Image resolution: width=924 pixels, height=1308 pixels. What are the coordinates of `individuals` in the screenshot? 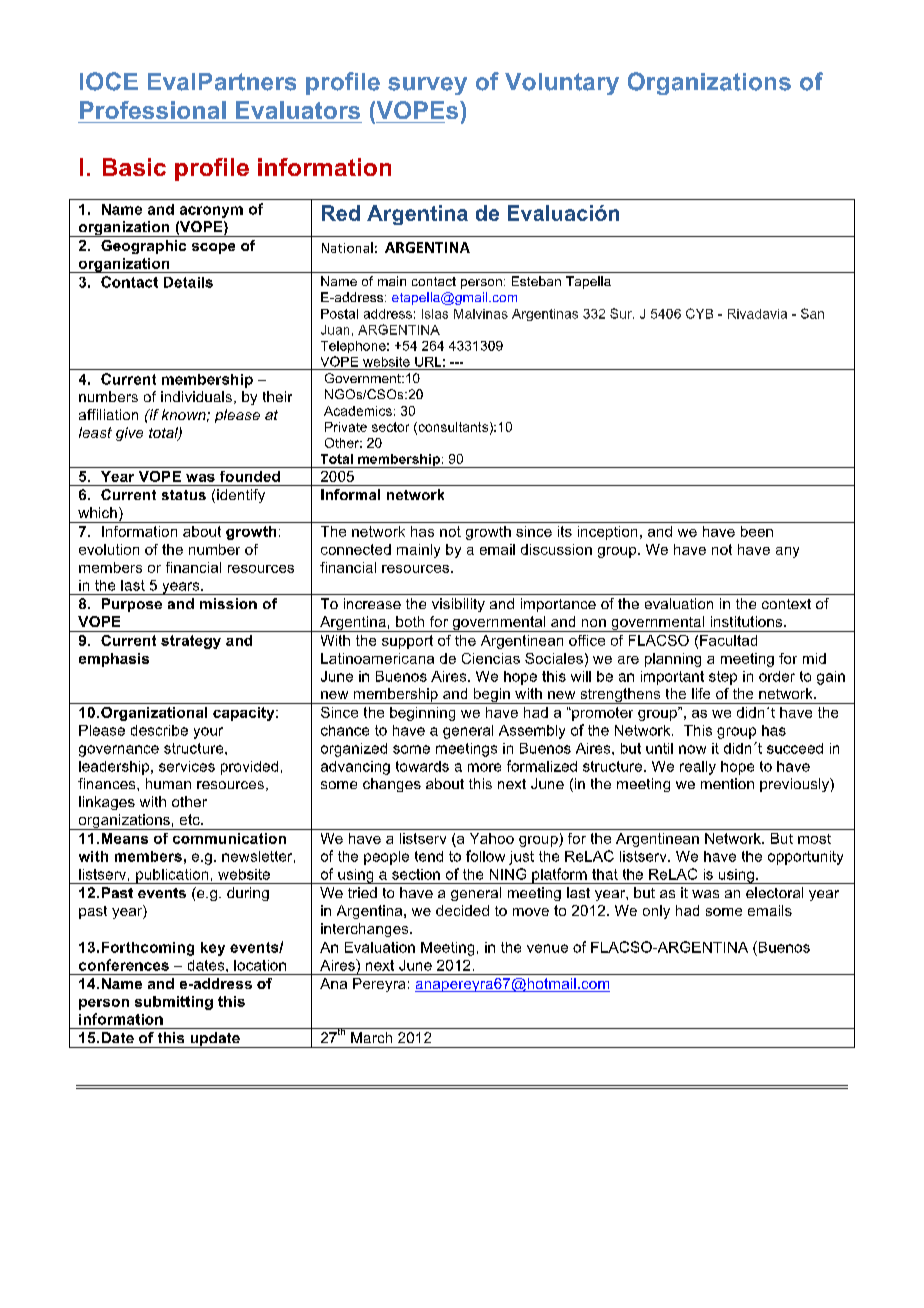 It's located at (198, 397).
